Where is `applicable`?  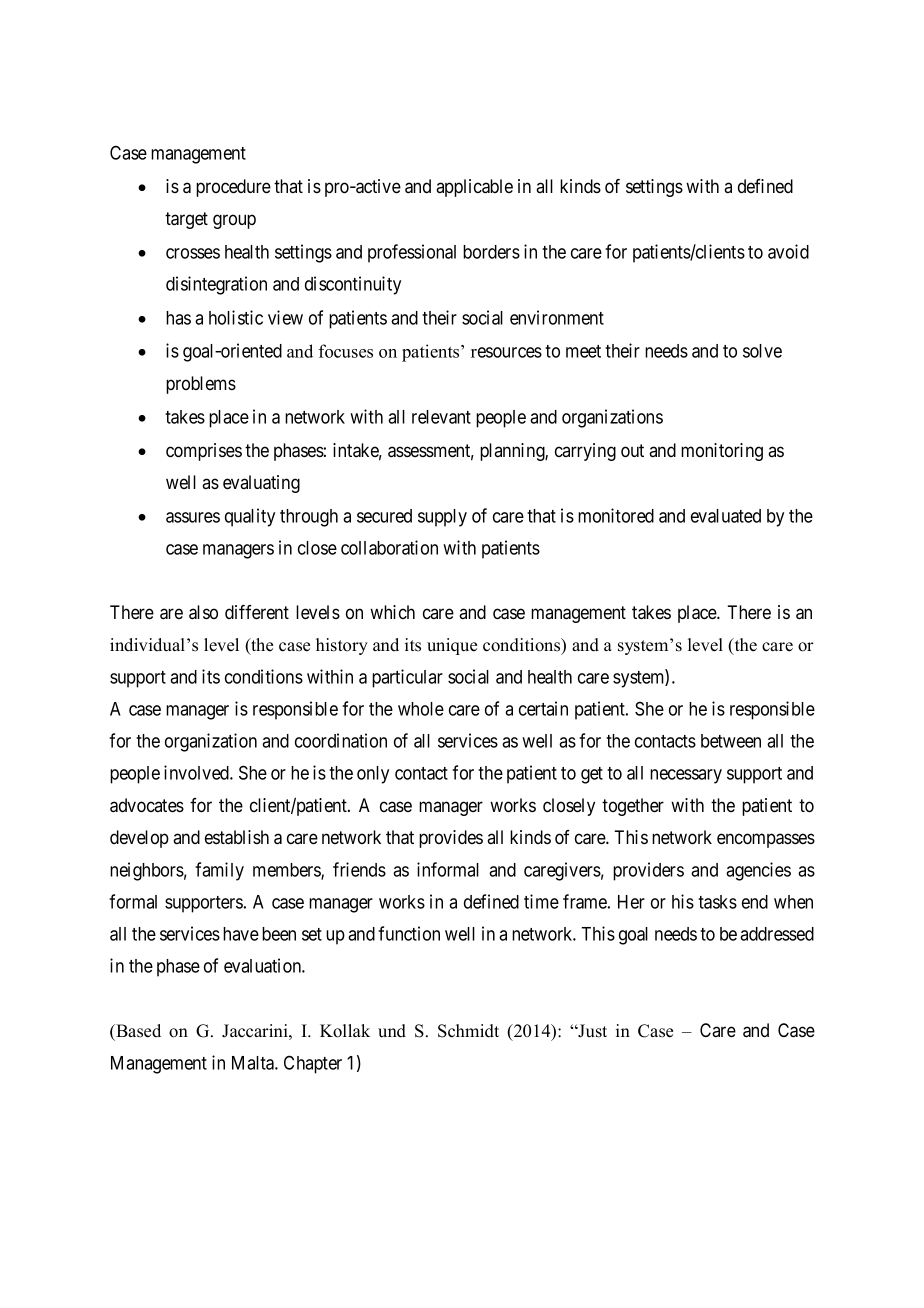 applicable is located at coordinates (474, 188).
